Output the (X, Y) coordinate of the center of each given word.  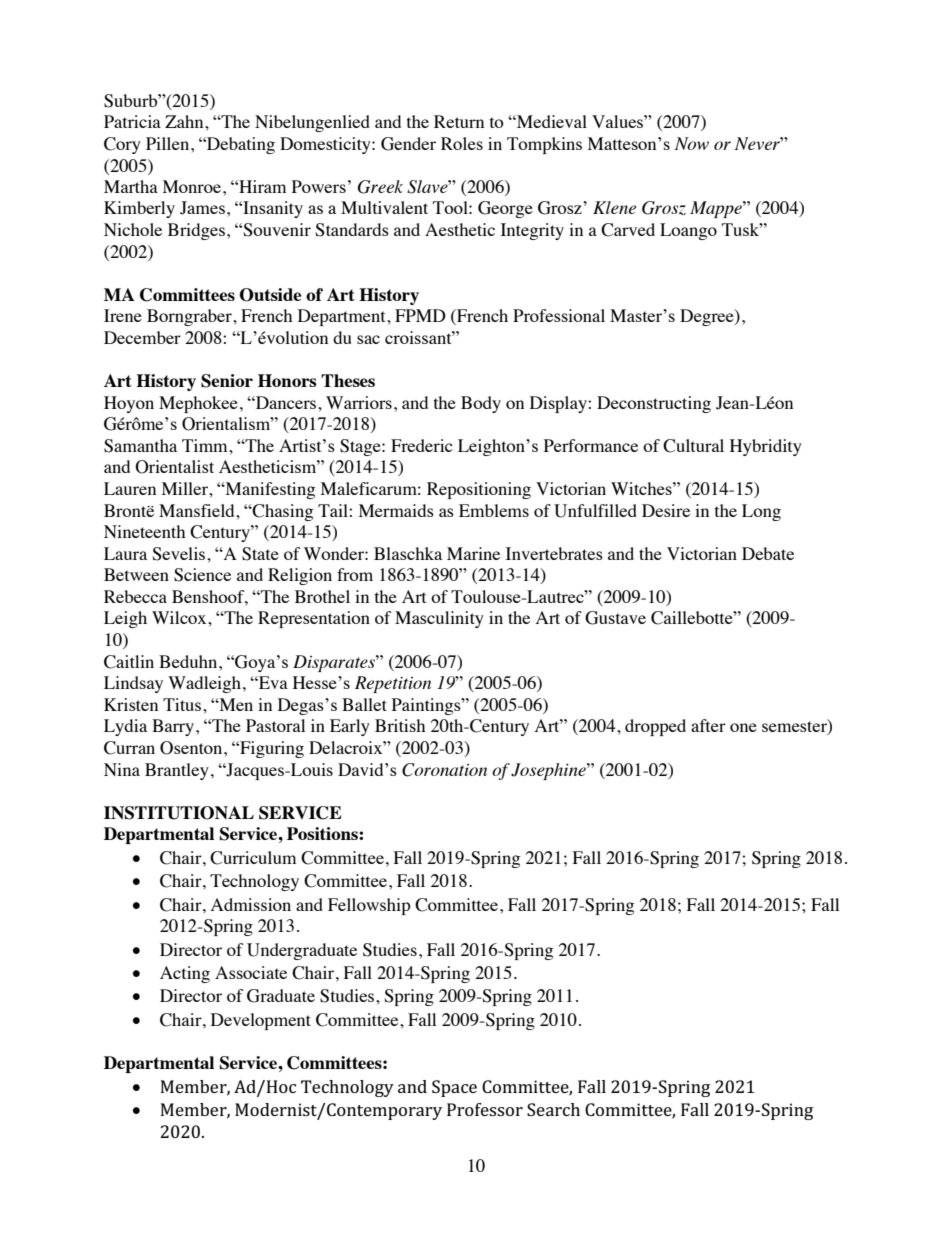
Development (261, 1021)
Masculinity (439, 619)
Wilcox (180, 617)
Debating (240, 145)
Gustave (615, 618)
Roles (462, 143)
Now (692, 143)
